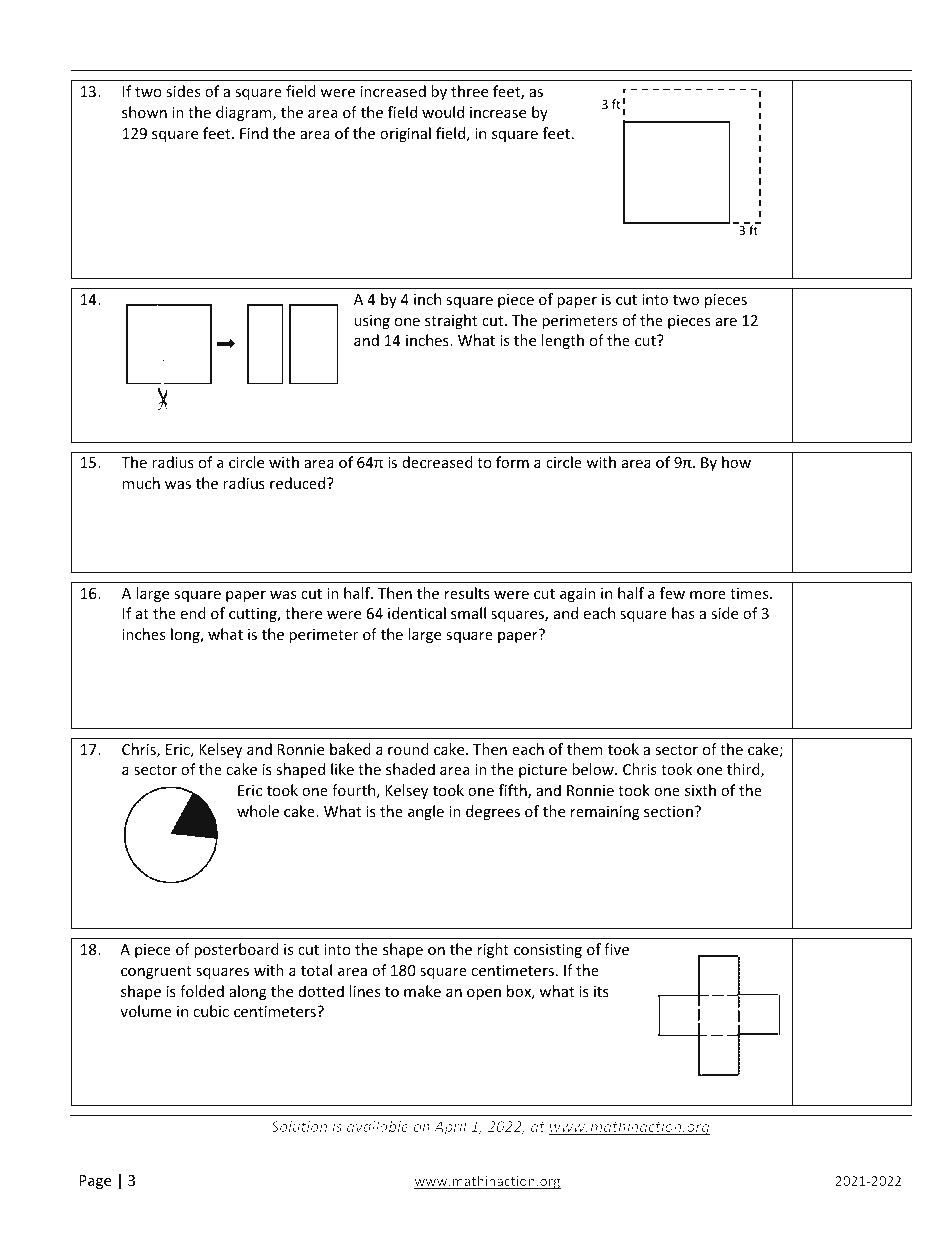  What do you see at coordinates (141, 483) in the screenshot?
I see `much` at bounding box center [141, 483].
